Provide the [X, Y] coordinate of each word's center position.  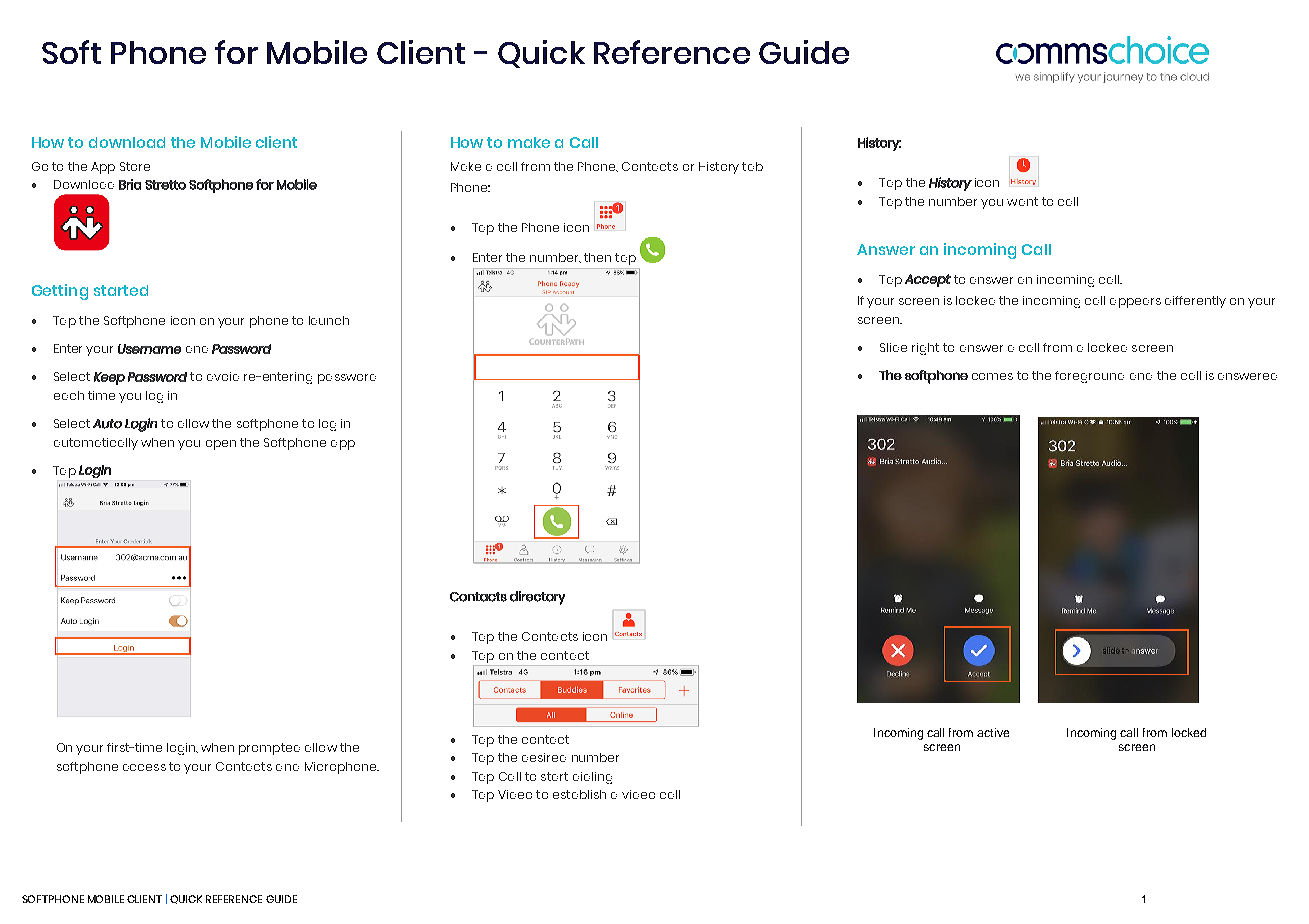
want [1022, 201]
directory [537, 598]
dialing [592, 778]
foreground [1089, 377]
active [993, 732]
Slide [893, 347]
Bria [130, 184]
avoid [223, 376]
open [221, 445]
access [144, 767]
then [597, 257]
